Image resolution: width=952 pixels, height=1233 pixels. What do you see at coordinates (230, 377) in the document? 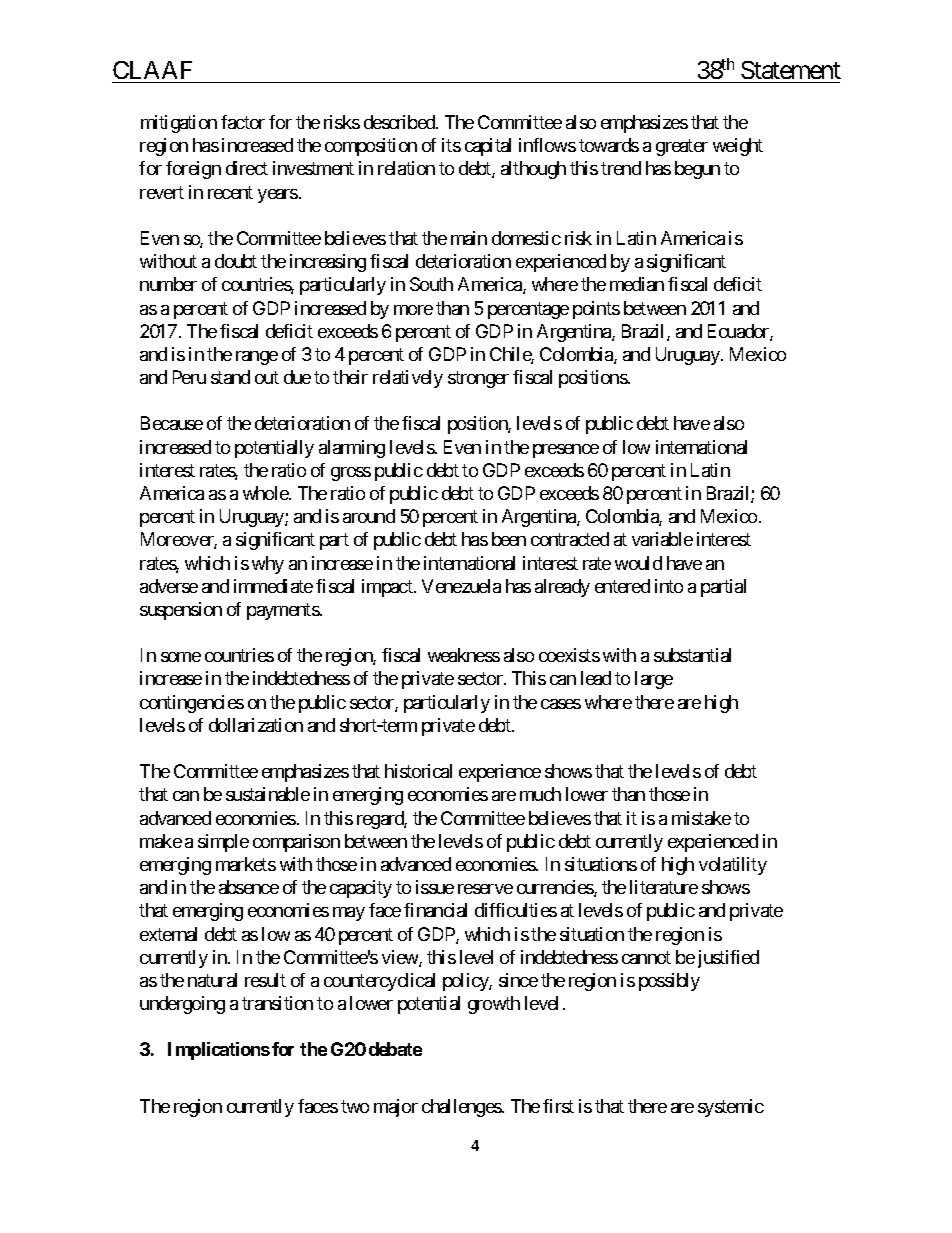
I see `stand` at bounding box center [230, 377].
